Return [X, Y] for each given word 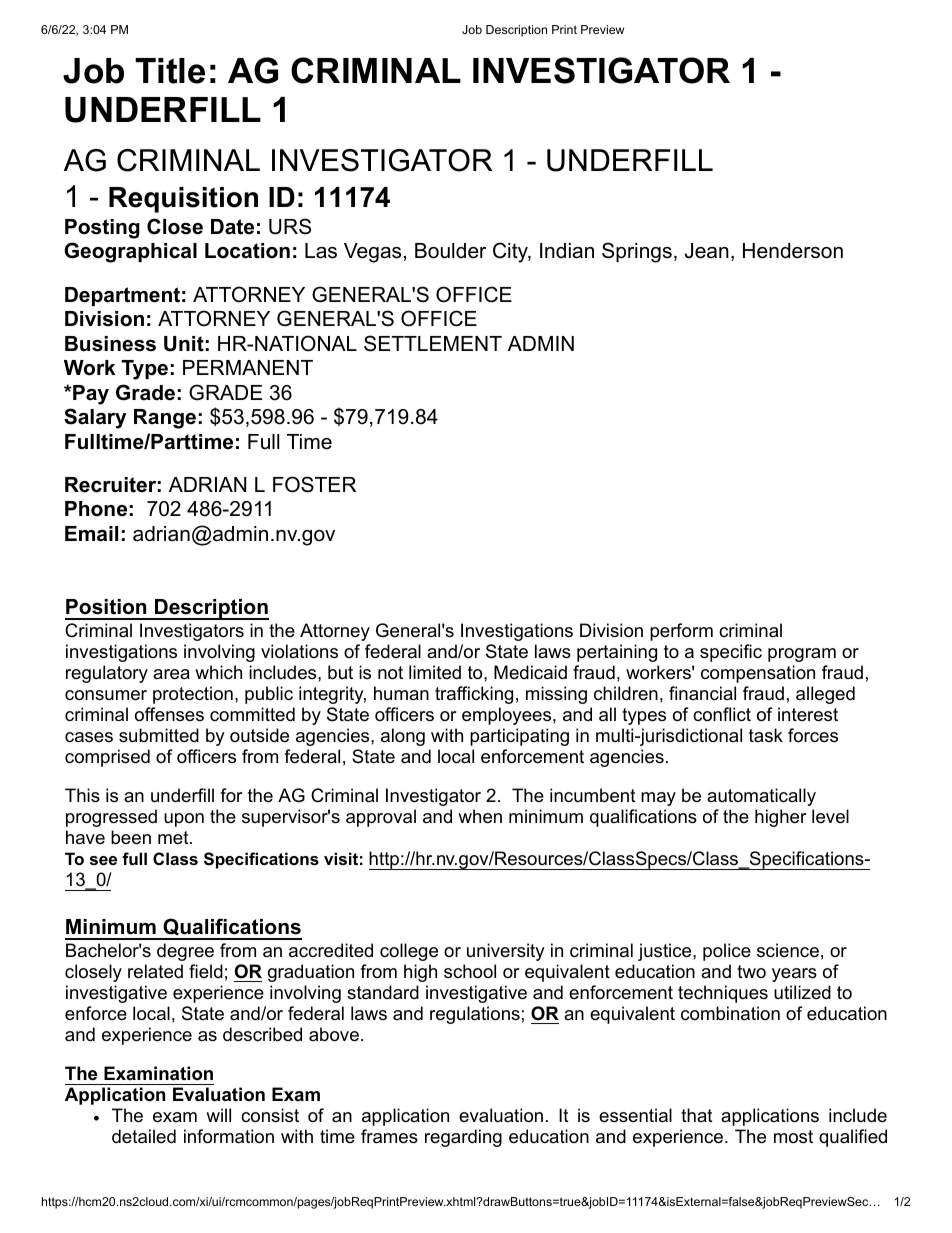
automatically [761, 797]
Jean [707, 251]
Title [170, 71]
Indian [567, 251]
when [480, 816]
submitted [159, 735]
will [218, 1115]
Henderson [793, 251]
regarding [463, 1138]
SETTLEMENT [433, 343]
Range [165, 419]
